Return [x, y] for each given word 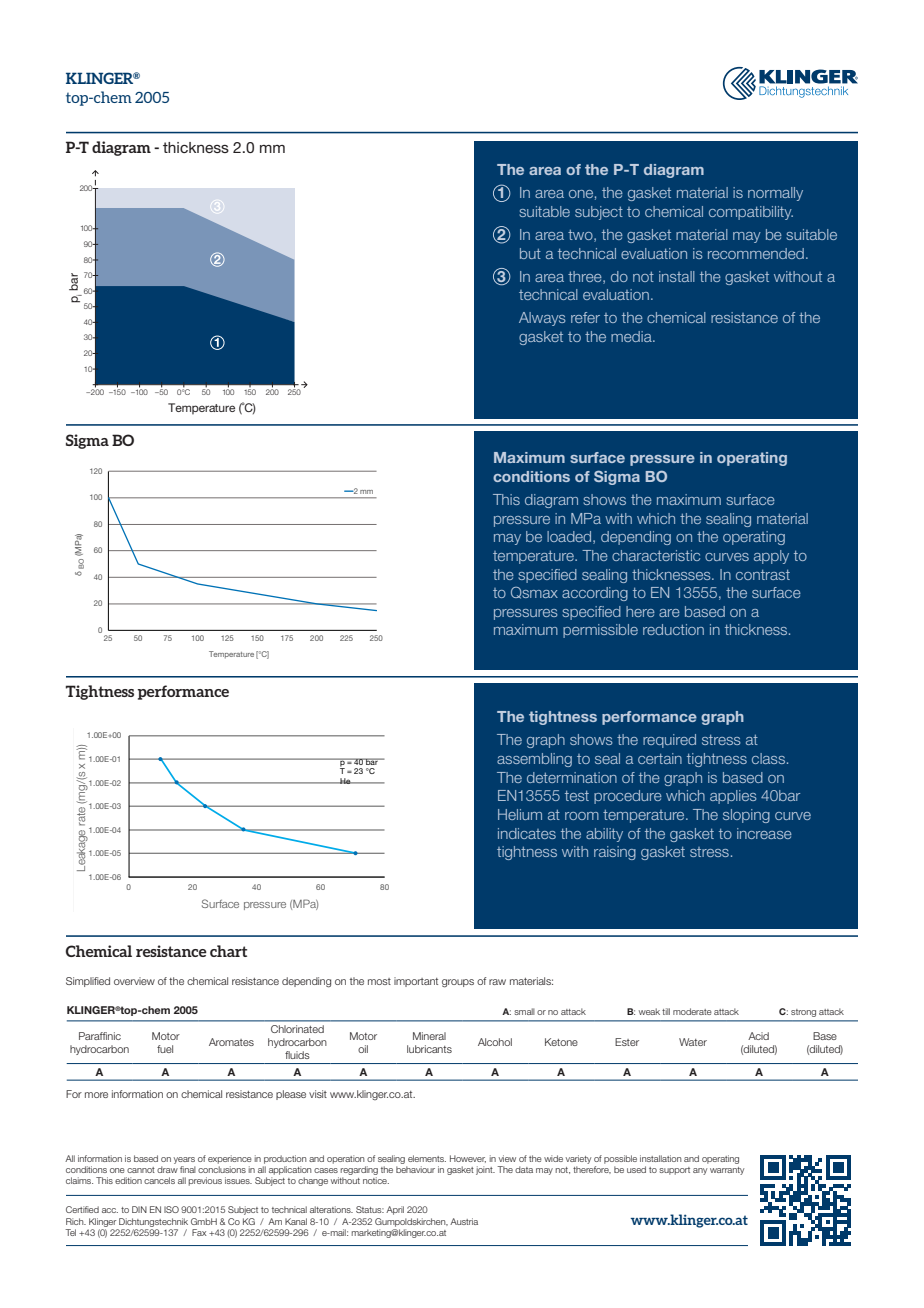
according [595, 594]
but [530, 253]
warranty [727, 1171]
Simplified [88, 982]
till [666, 1011]
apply [771, 557]
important [416, 982]
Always [542, 319]
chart [228, 951]
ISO [171, 1209]
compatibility [751, 213]
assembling [534, 760]
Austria [464, 1221]
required [669, 741]
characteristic [656, 555]
